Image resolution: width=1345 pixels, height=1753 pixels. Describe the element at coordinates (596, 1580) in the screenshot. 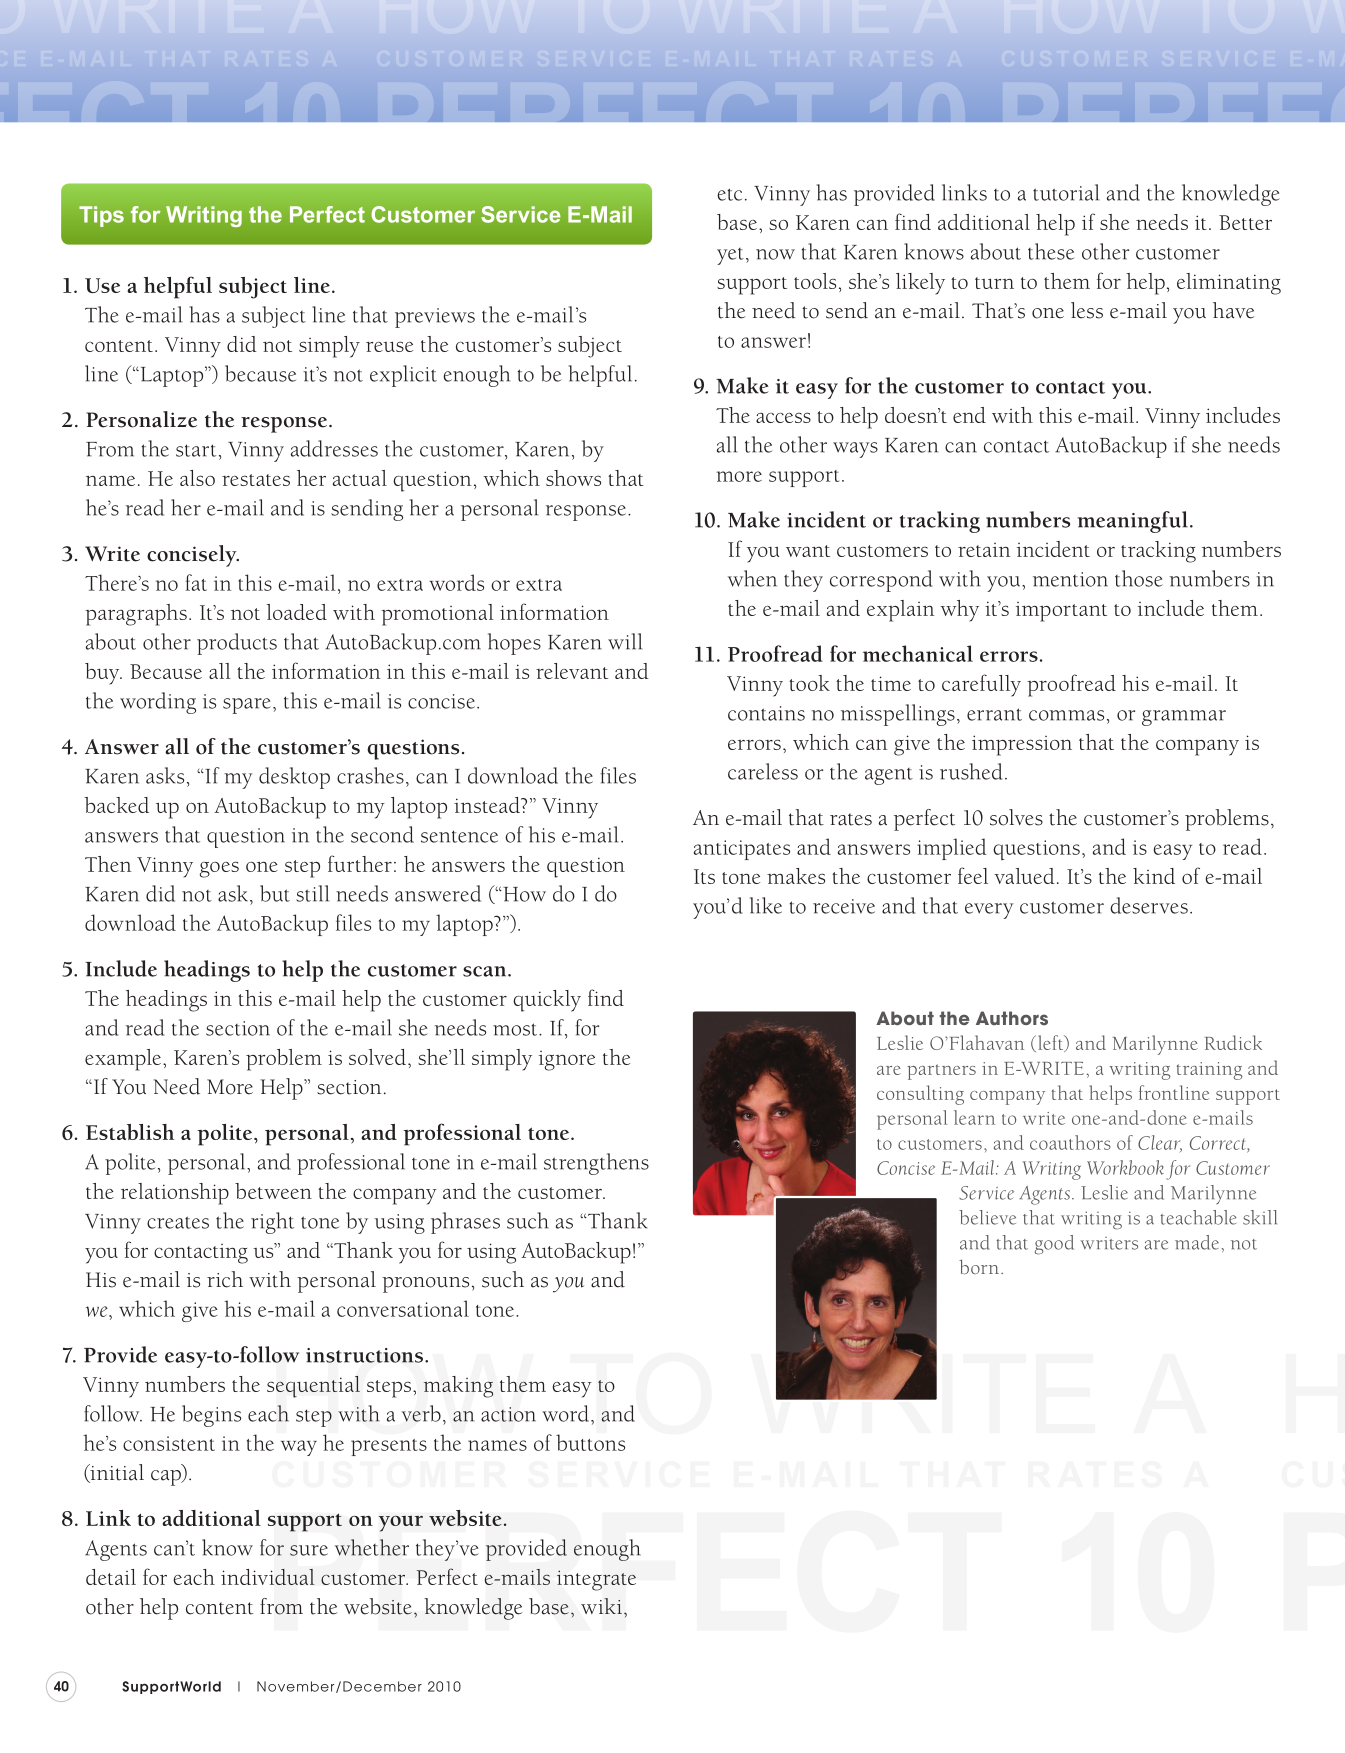

I see `integrate` at that location.
